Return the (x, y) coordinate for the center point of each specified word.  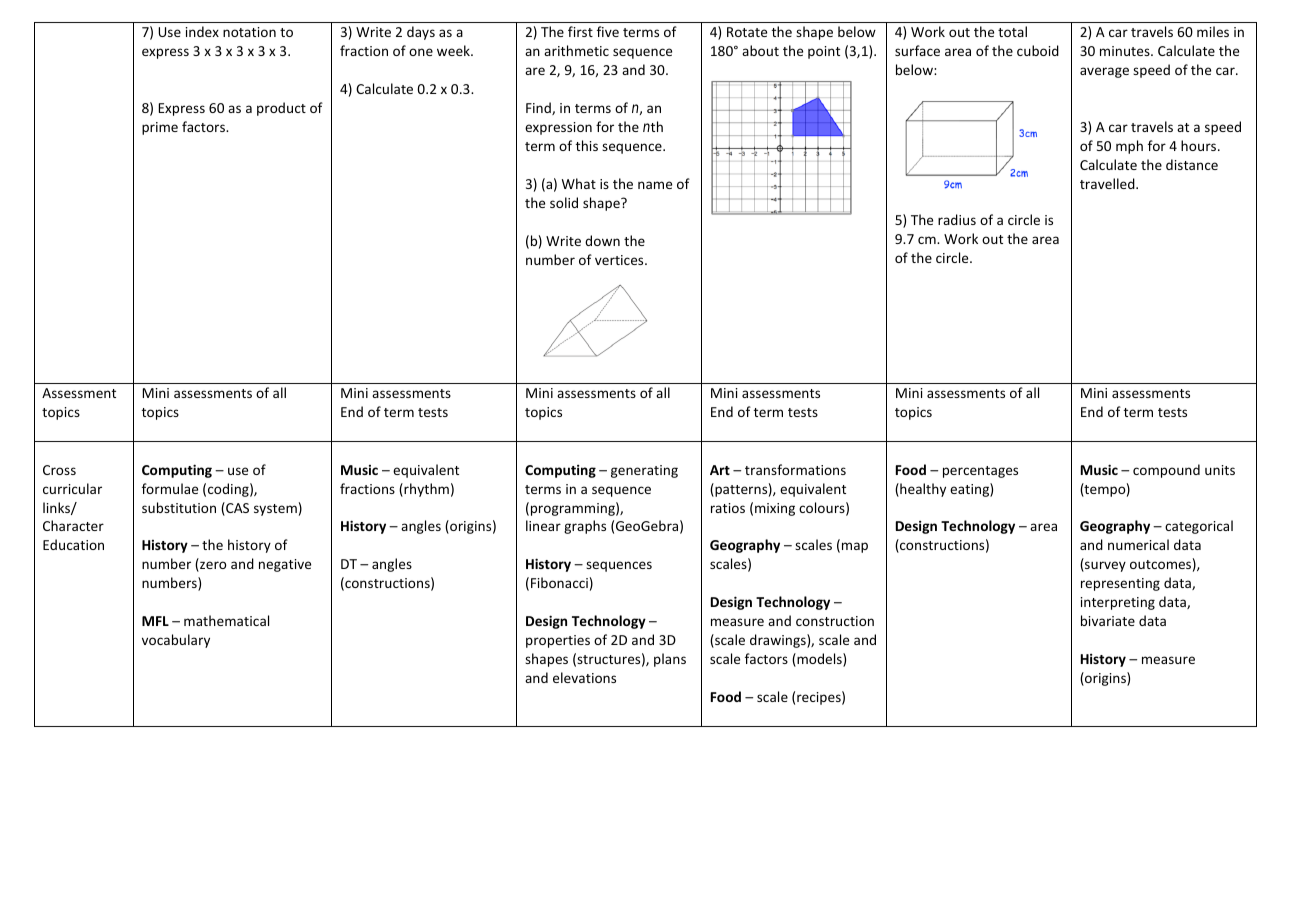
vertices (620, 260)
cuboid (1038, 50)
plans (670, 660)
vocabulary (176, 641)
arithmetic (576, 50)
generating (644, 471)
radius (957, 219)
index (202, 31)
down (602, 240)
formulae (170, 488)
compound (1166, 471)
